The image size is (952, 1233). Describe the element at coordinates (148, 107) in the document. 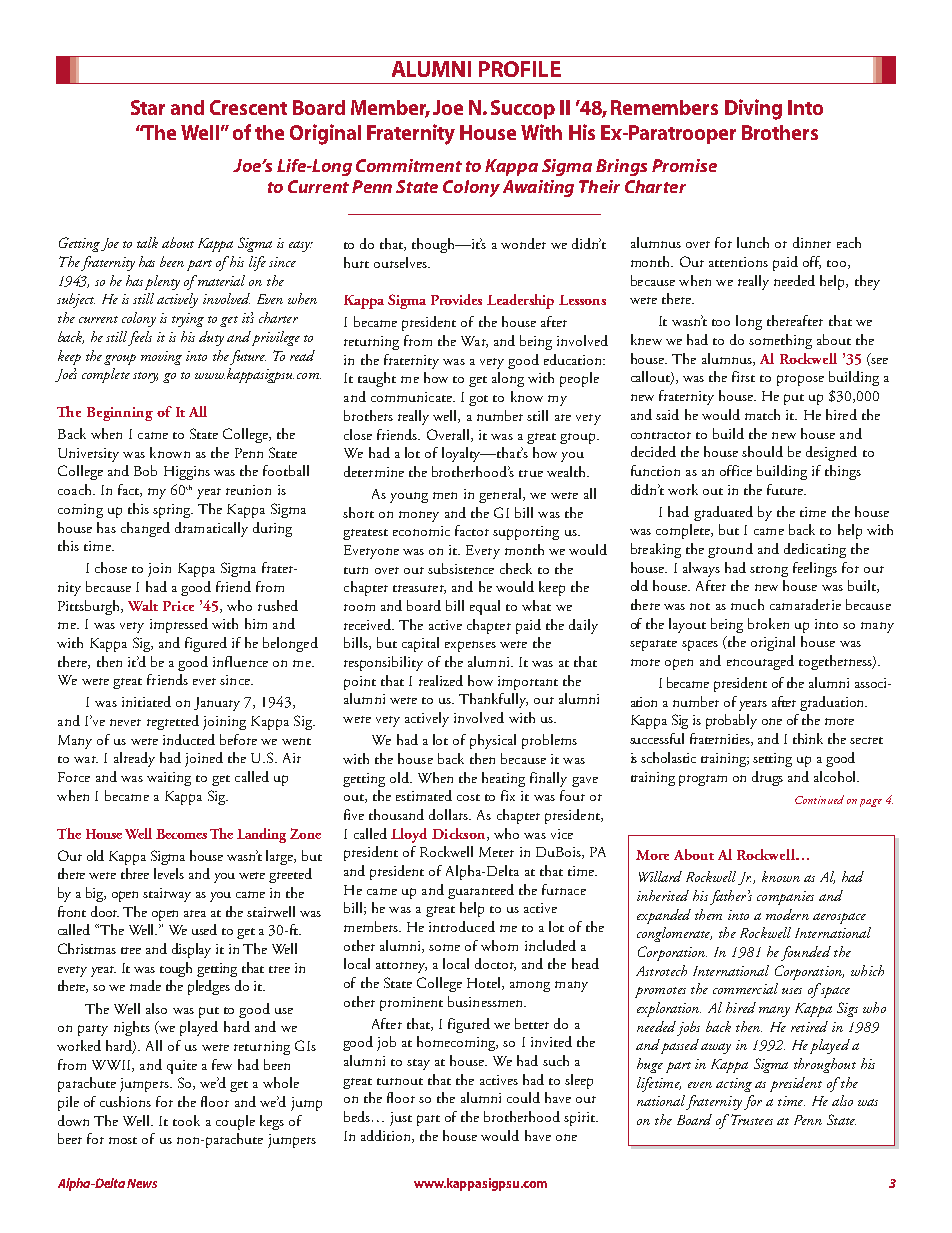

I see `Star` at that location.
